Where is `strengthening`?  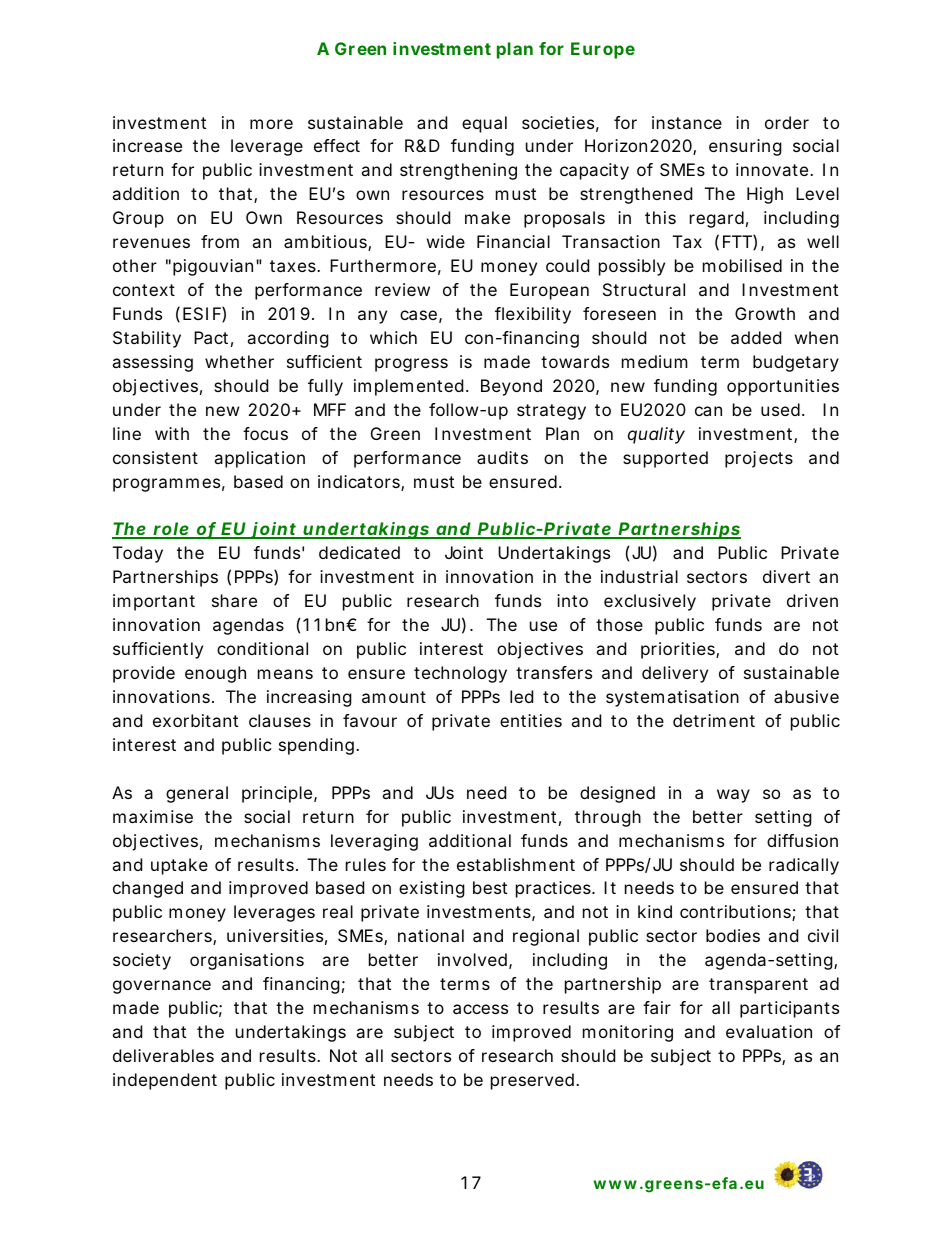 strengthening is located at coordinates (458, 171).
